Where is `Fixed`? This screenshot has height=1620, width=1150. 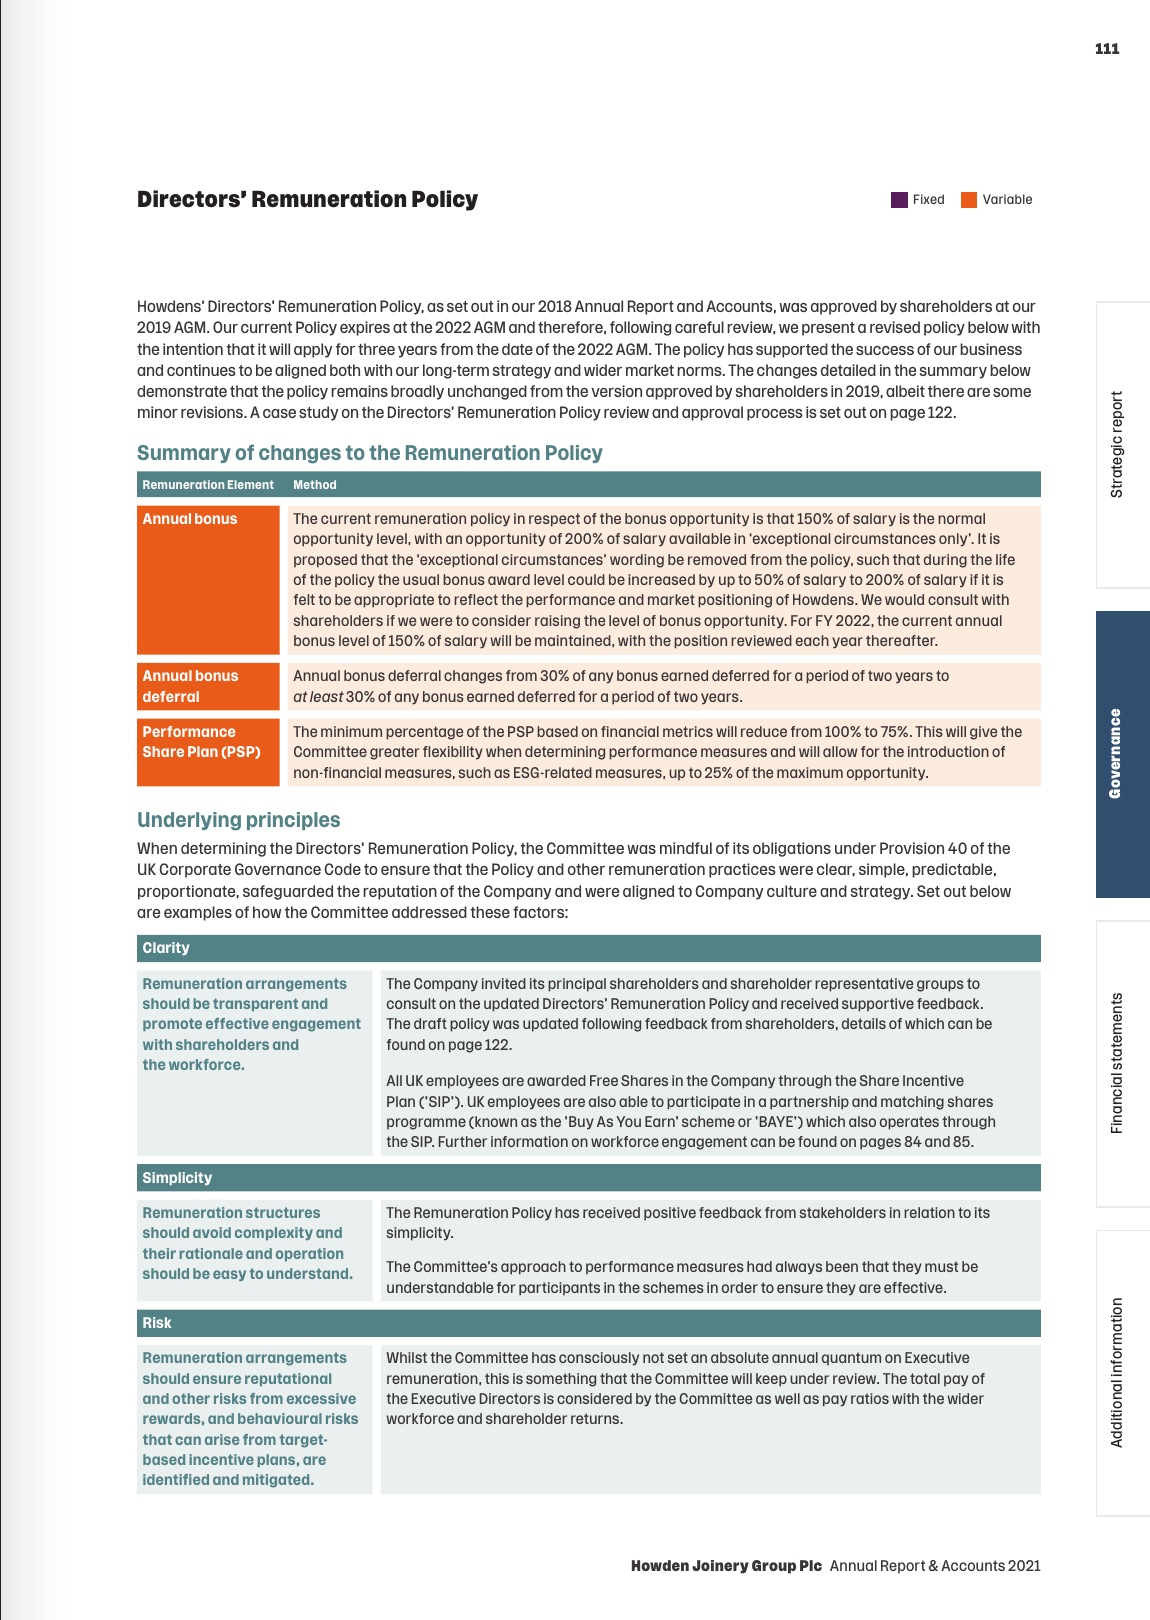
Fixed is located at coordinates (929, 199).
